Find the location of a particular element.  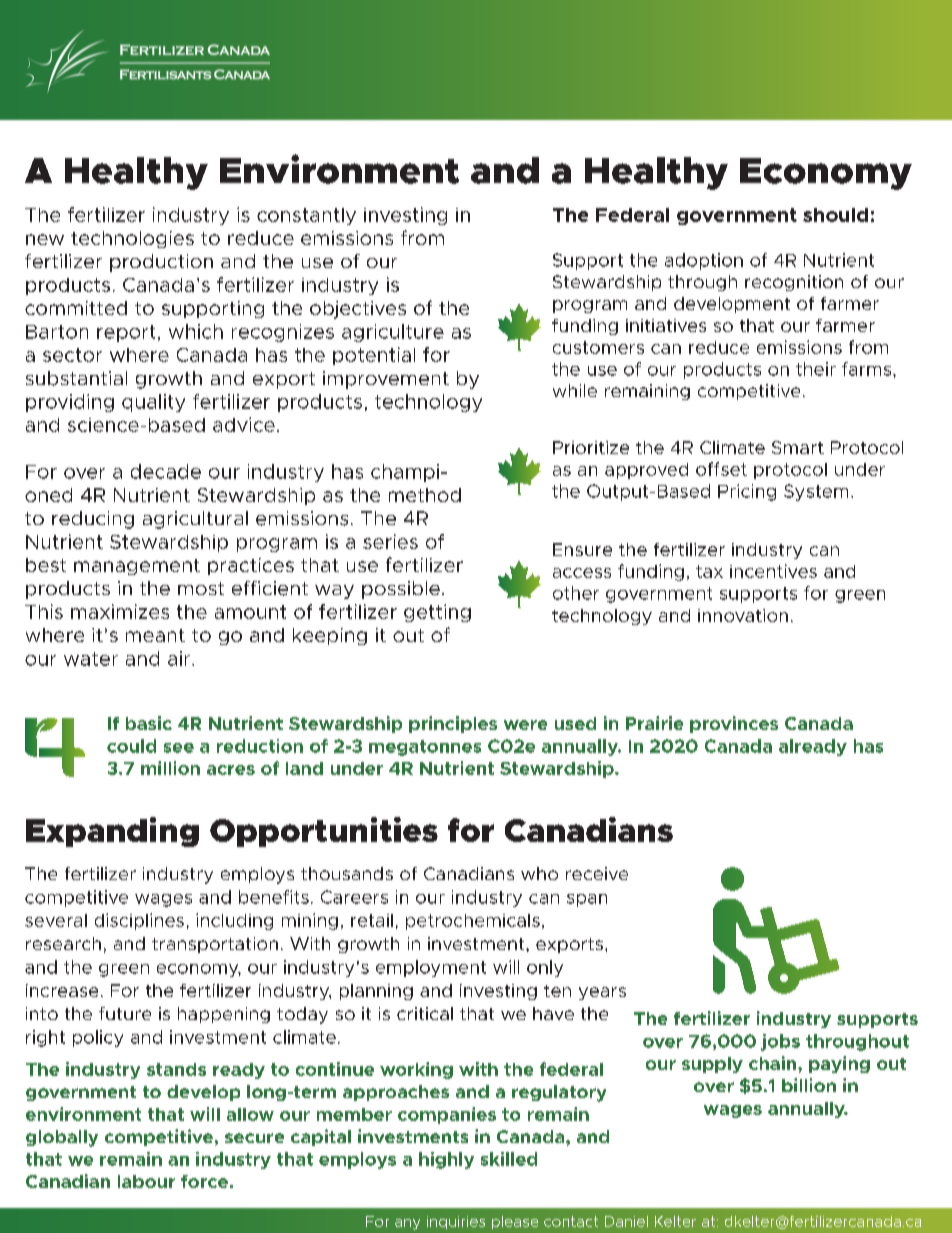

recognition is located at coordinates (794, 283).
